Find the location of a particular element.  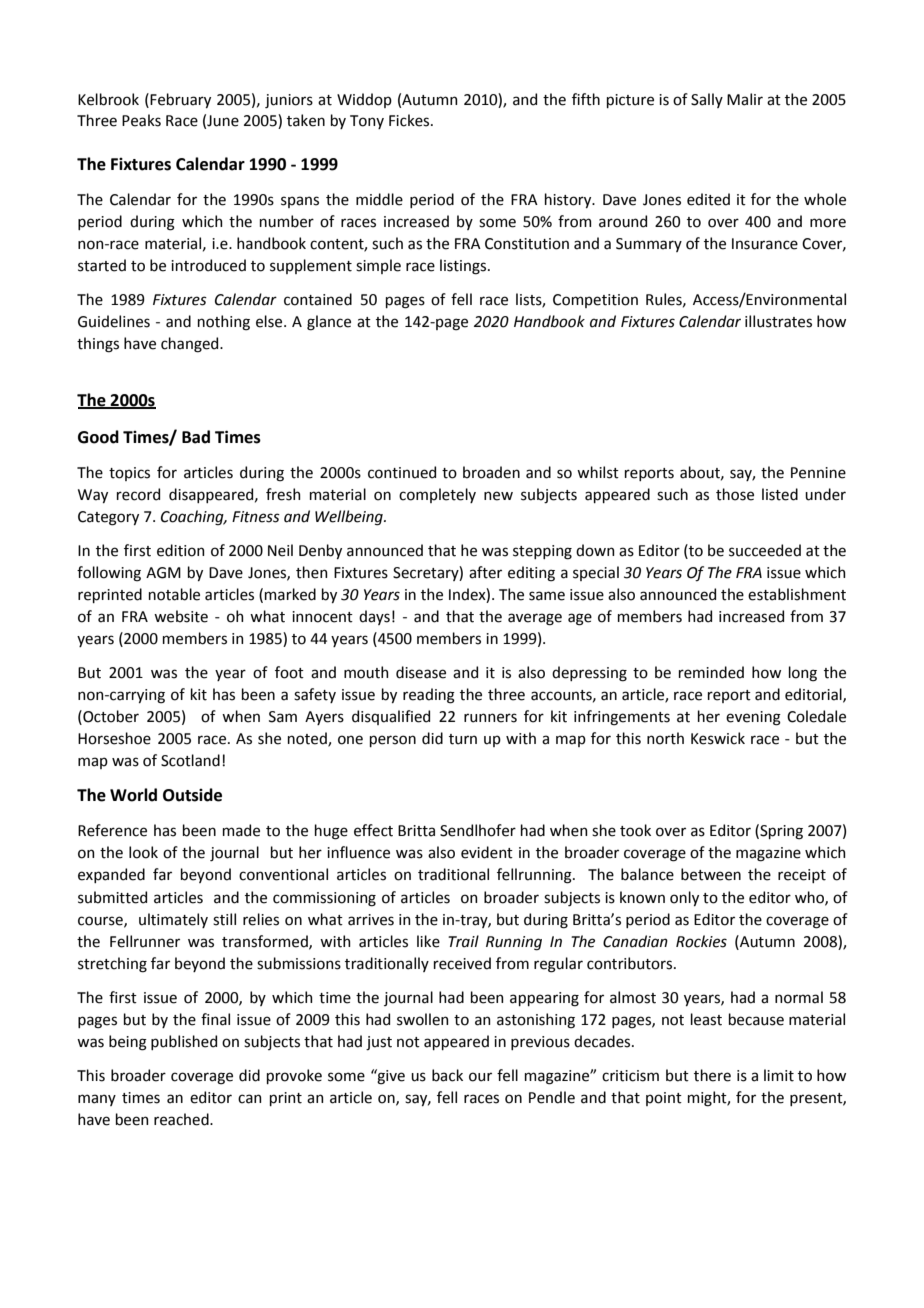

reached is located at coordinates (182, 1119).
